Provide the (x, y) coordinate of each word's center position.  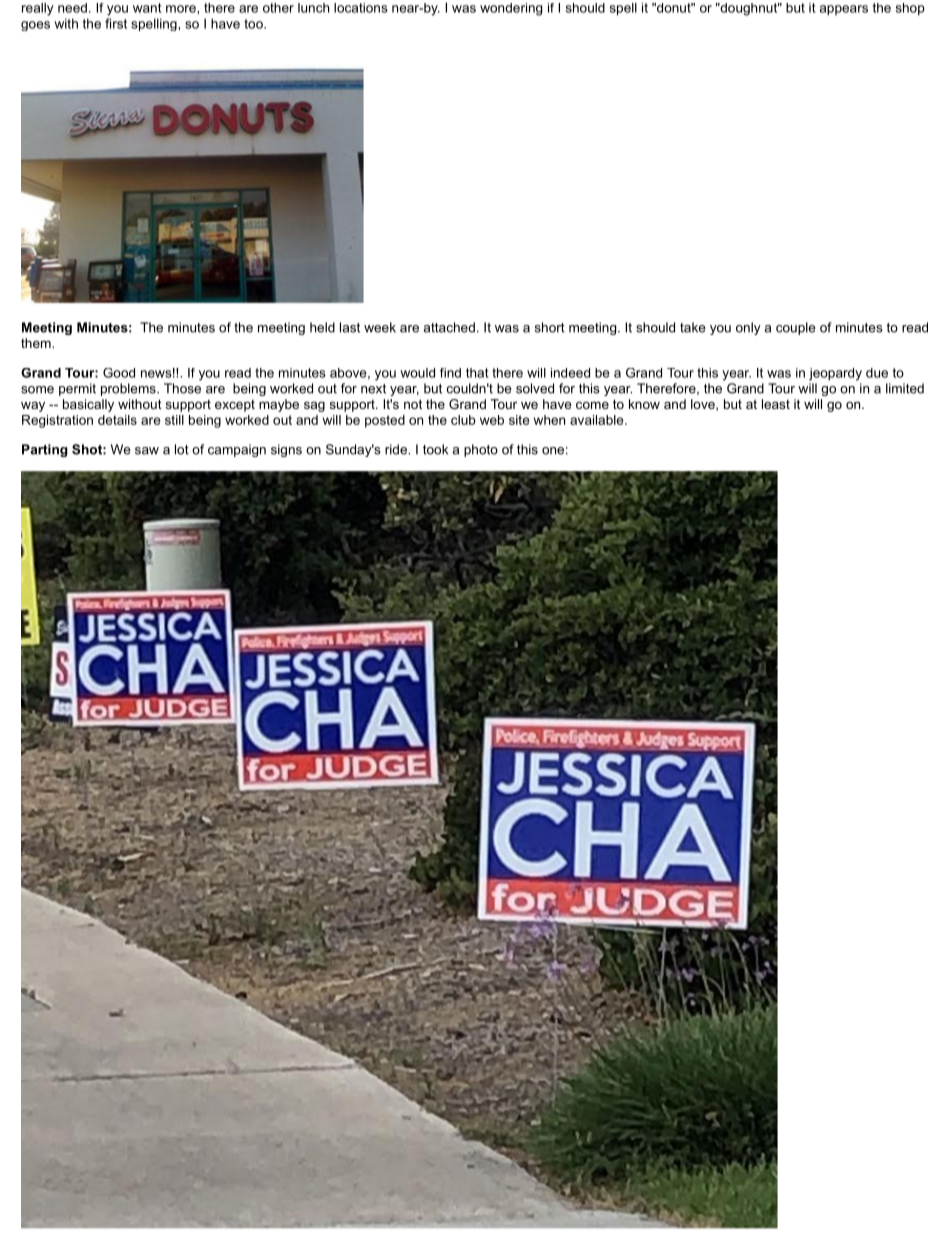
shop (910, 9)
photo (481, 450)
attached (449, 327)
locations (361, 8)
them (37, 343)
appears (844, 10)
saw (147, 451)
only (748, 328)
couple (796, 328)
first (116, 23)
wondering (511, 9)
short (550, 327)
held (322, 327)
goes (35, 26)
